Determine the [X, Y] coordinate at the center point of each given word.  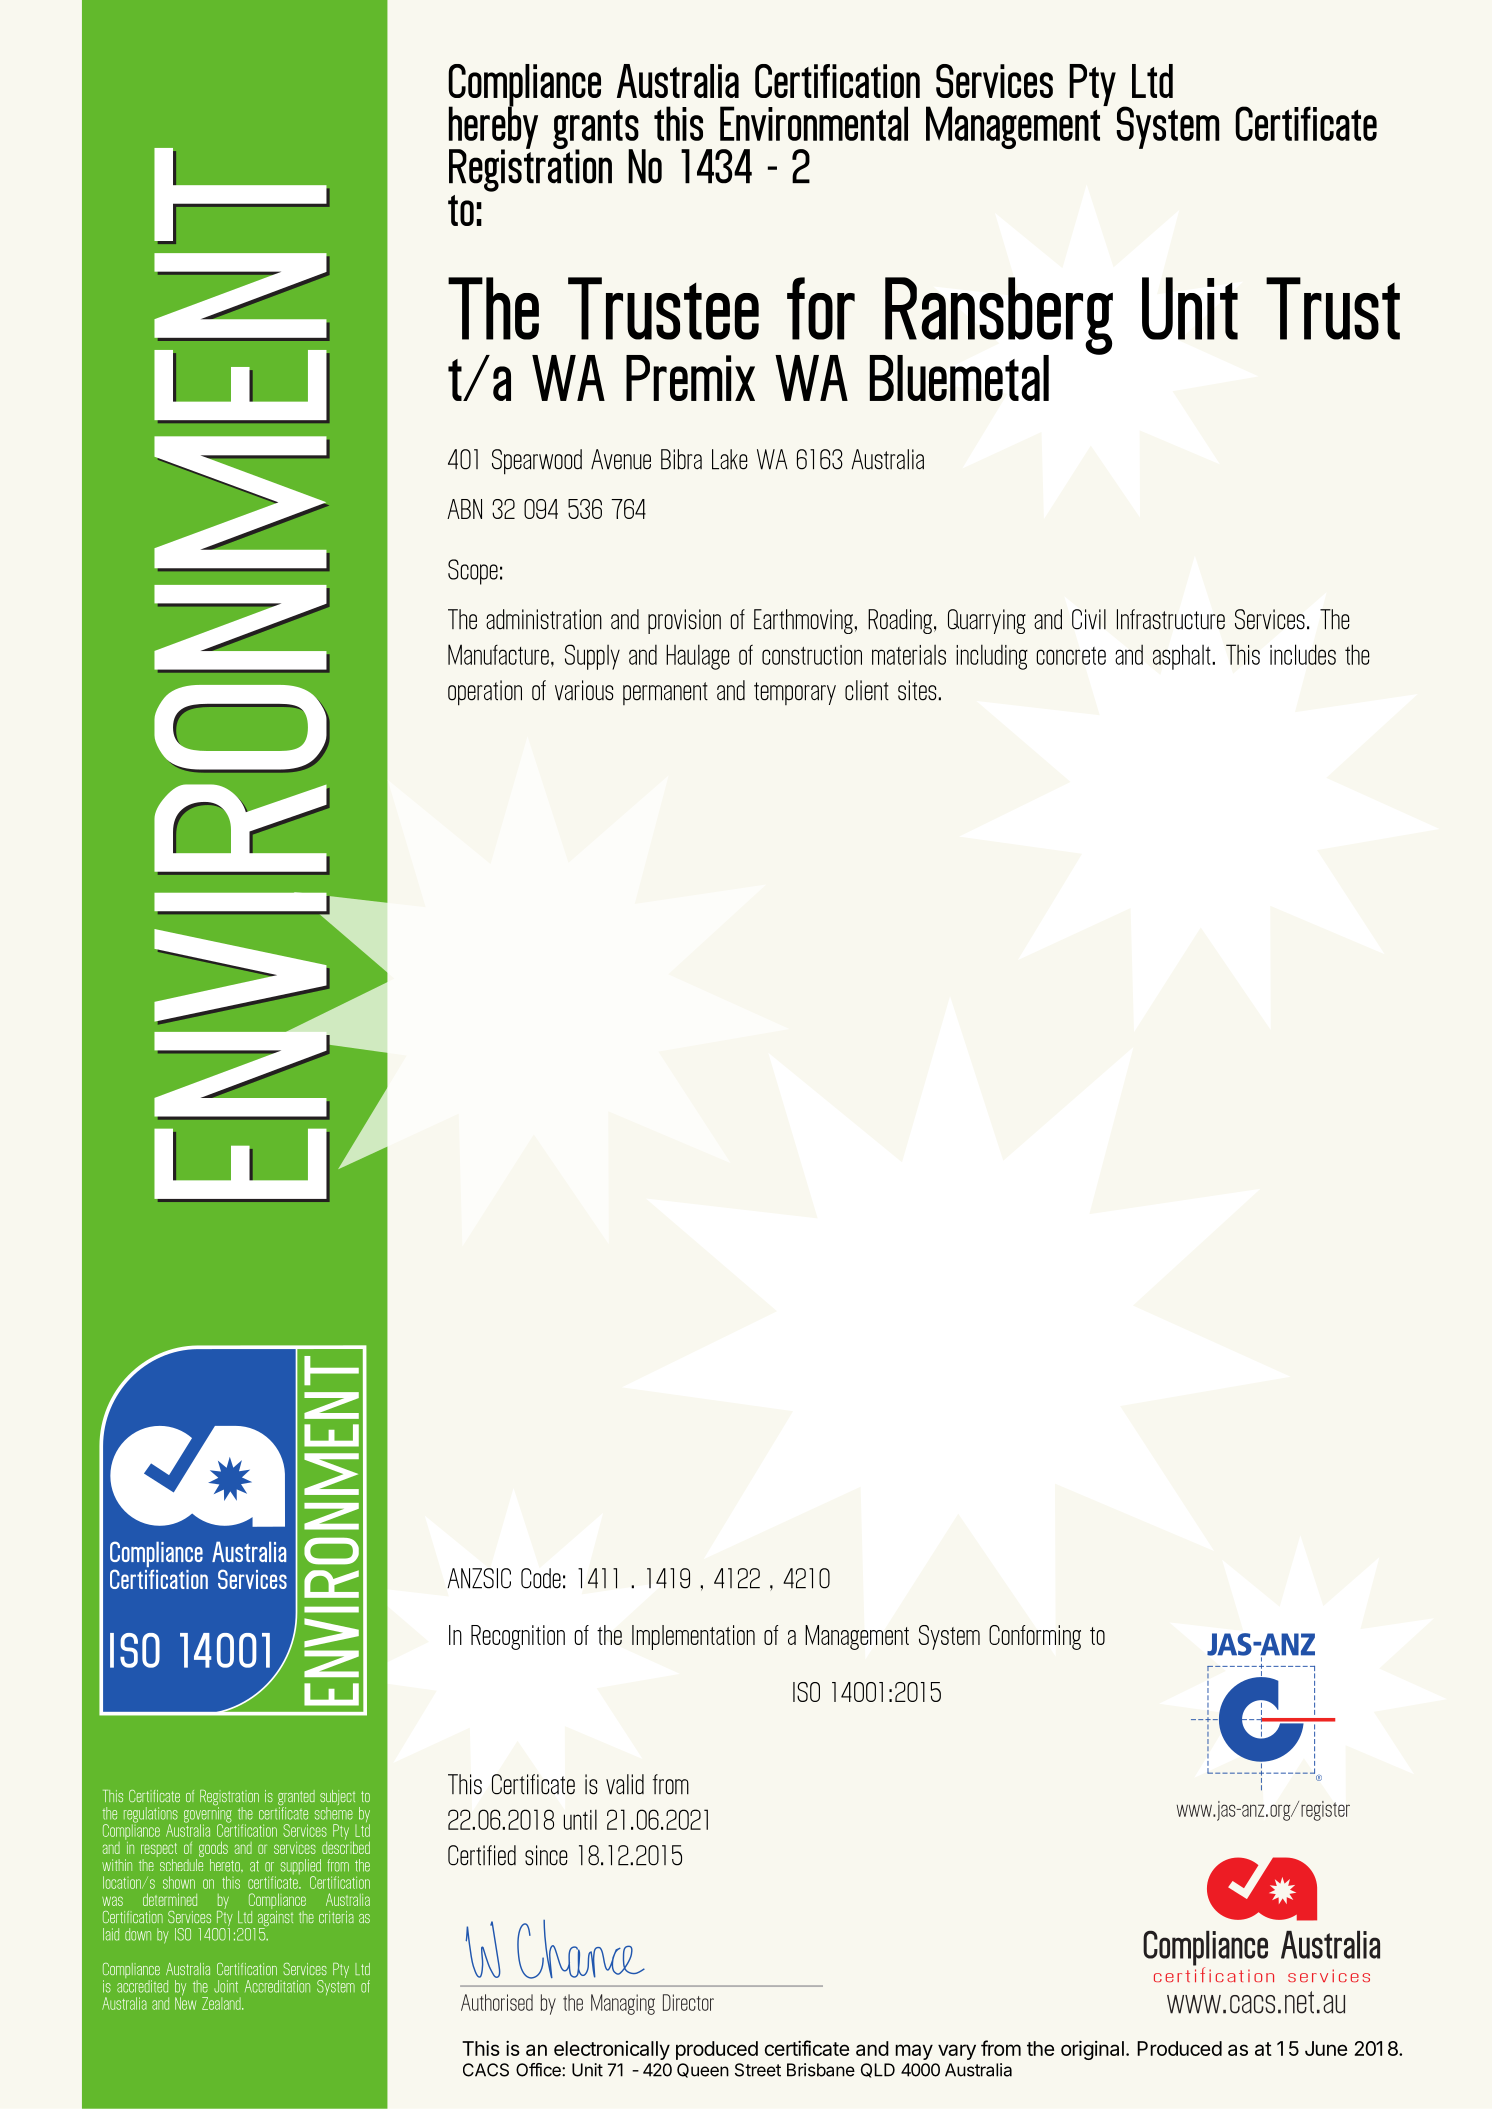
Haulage [698, 657]
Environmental [814, 123]
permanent [665, 693]
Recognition [518, 1637]
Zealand [222, 2003]
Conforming [1035, 1637]
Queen [703, 2070]
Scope [473, 572]
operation [485, 693]
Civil [1089, 619]
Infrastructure [1171, 619]
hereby [493, 127]
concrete [1071, 656]
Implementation [693, 1637]
